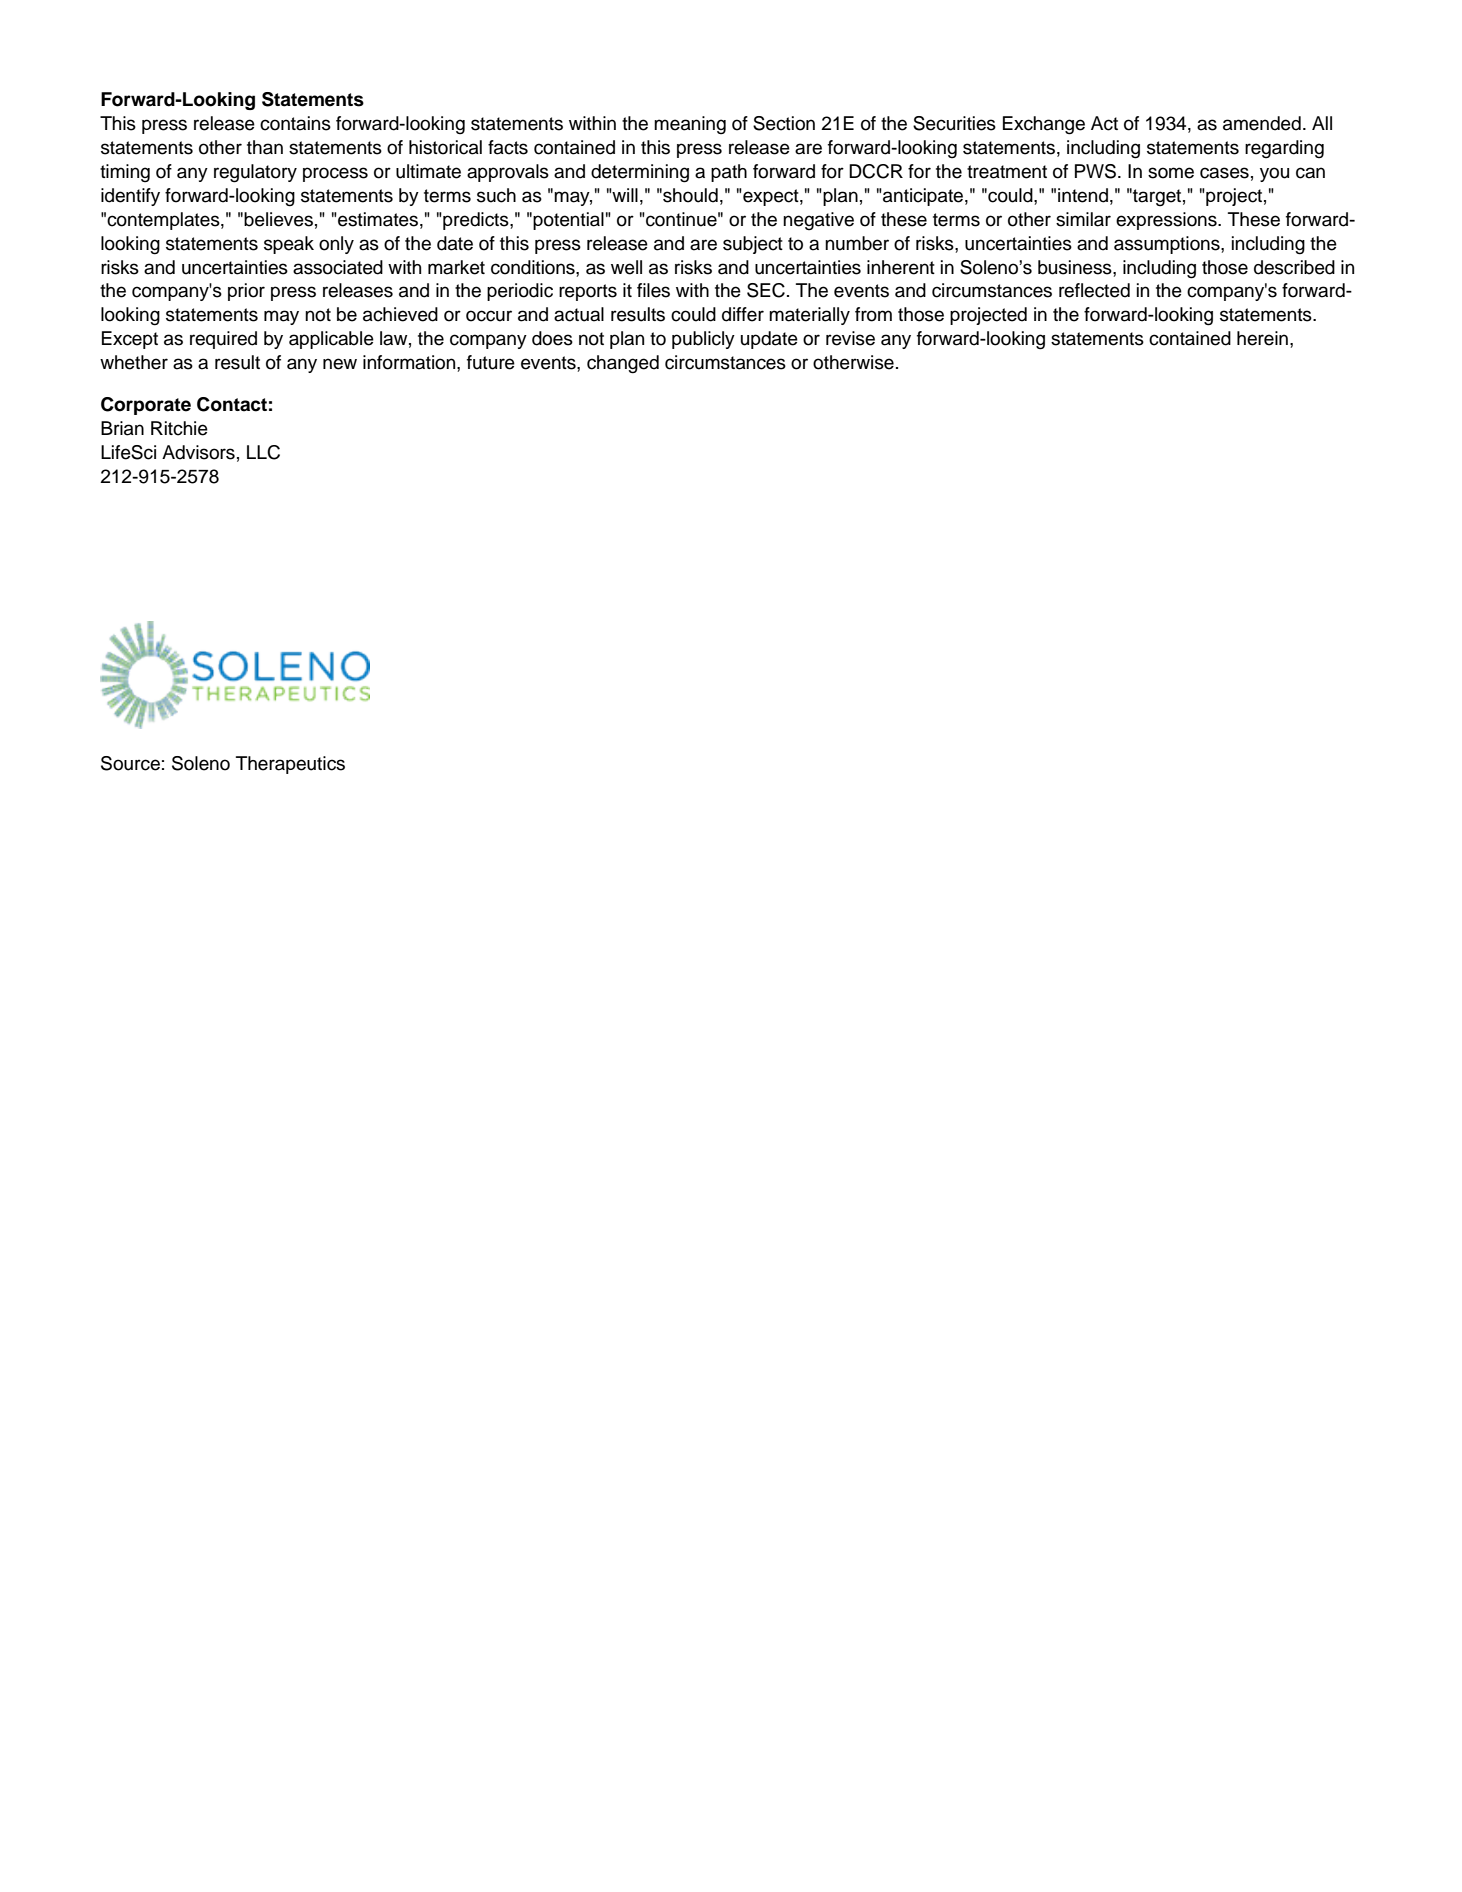  Describe the element at coordinates (130, 763) in the document. I see `Source` at that location.
